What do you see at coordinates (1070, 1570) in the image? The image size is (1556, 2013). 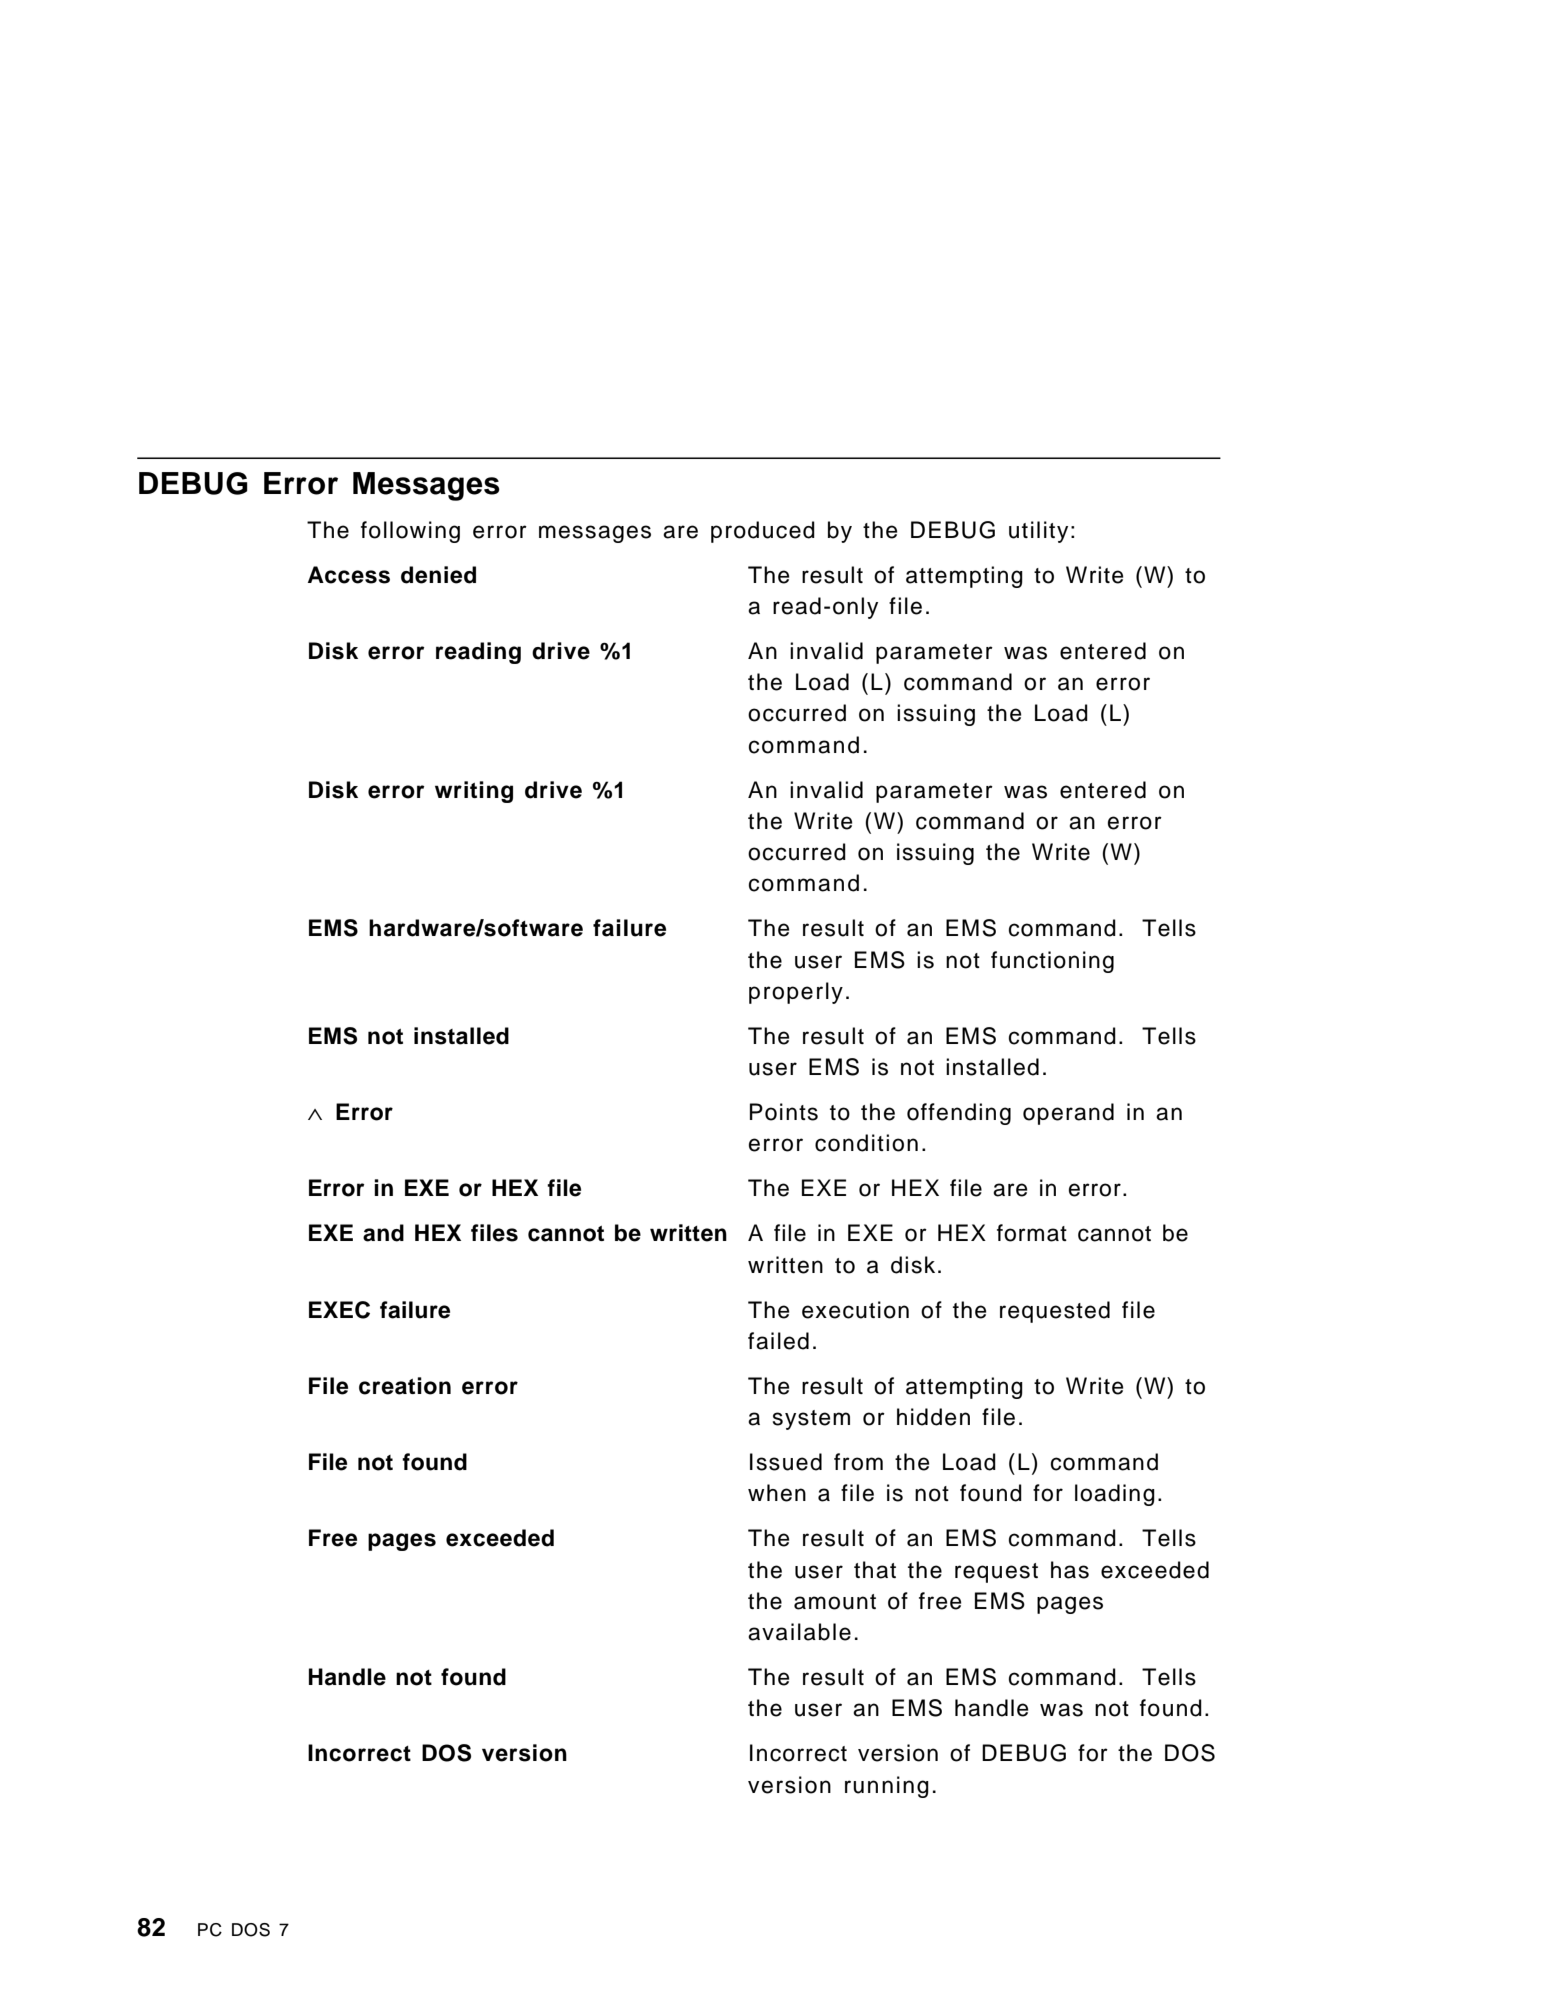 I see `has` at bounding box center [1070, 1570].
